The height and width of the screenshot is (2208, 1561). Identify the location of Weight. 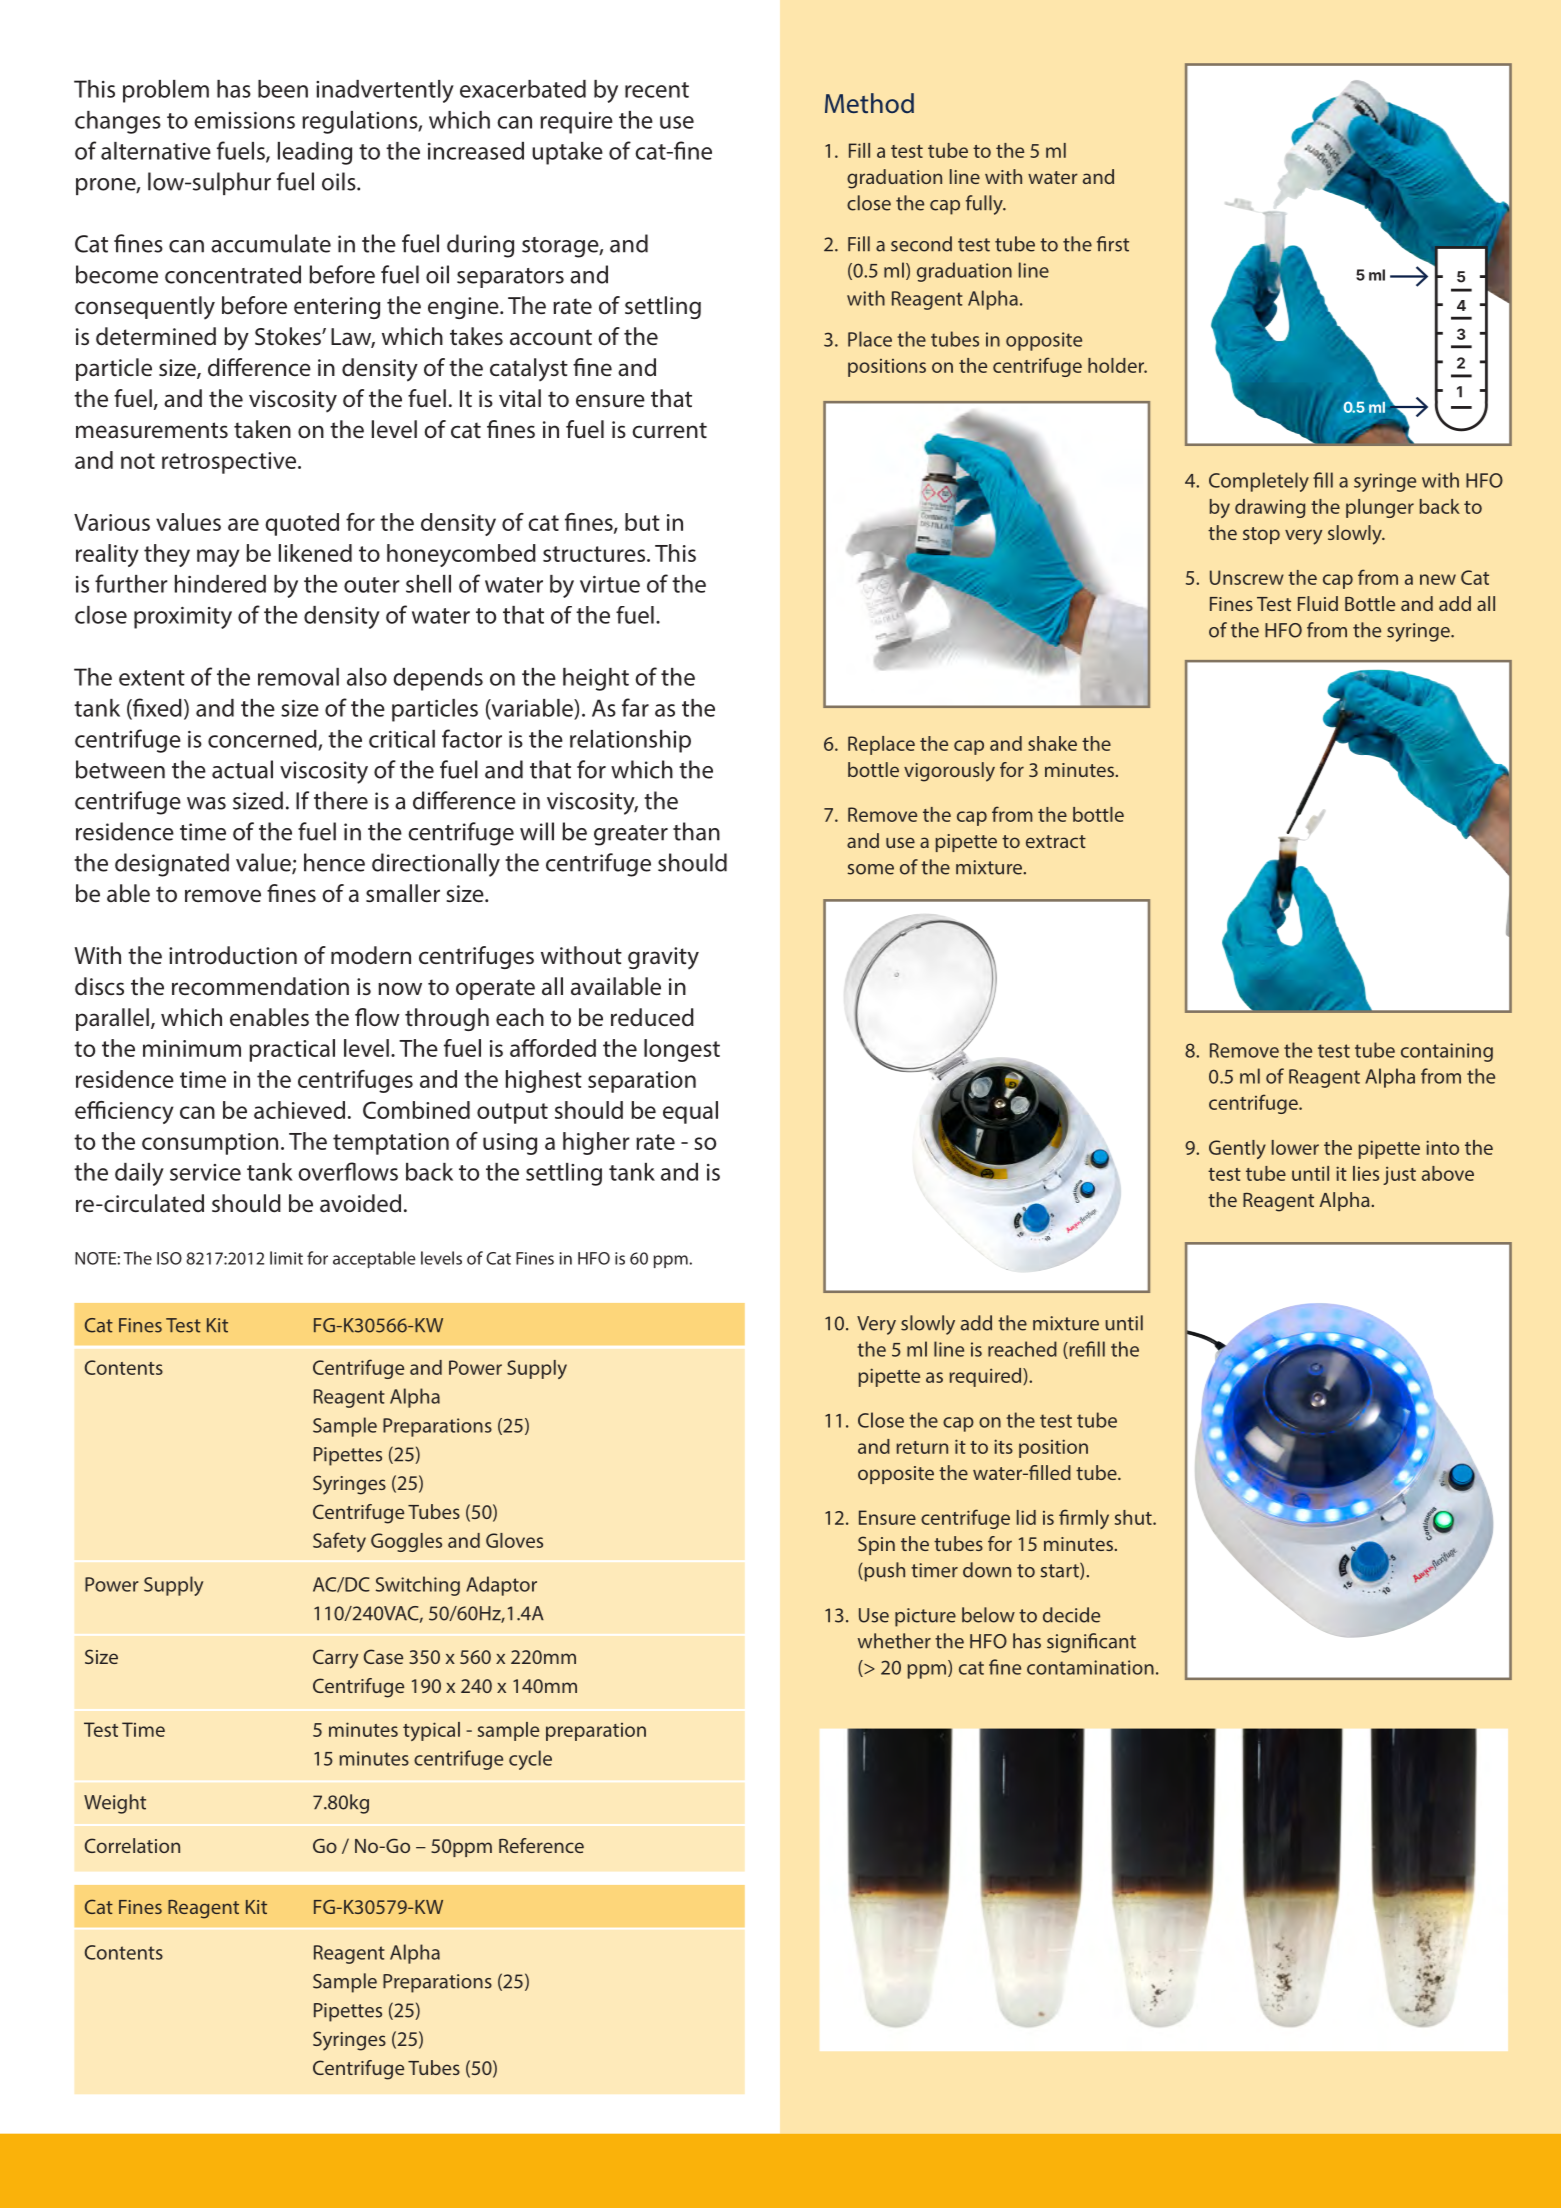
(115, 1804).
